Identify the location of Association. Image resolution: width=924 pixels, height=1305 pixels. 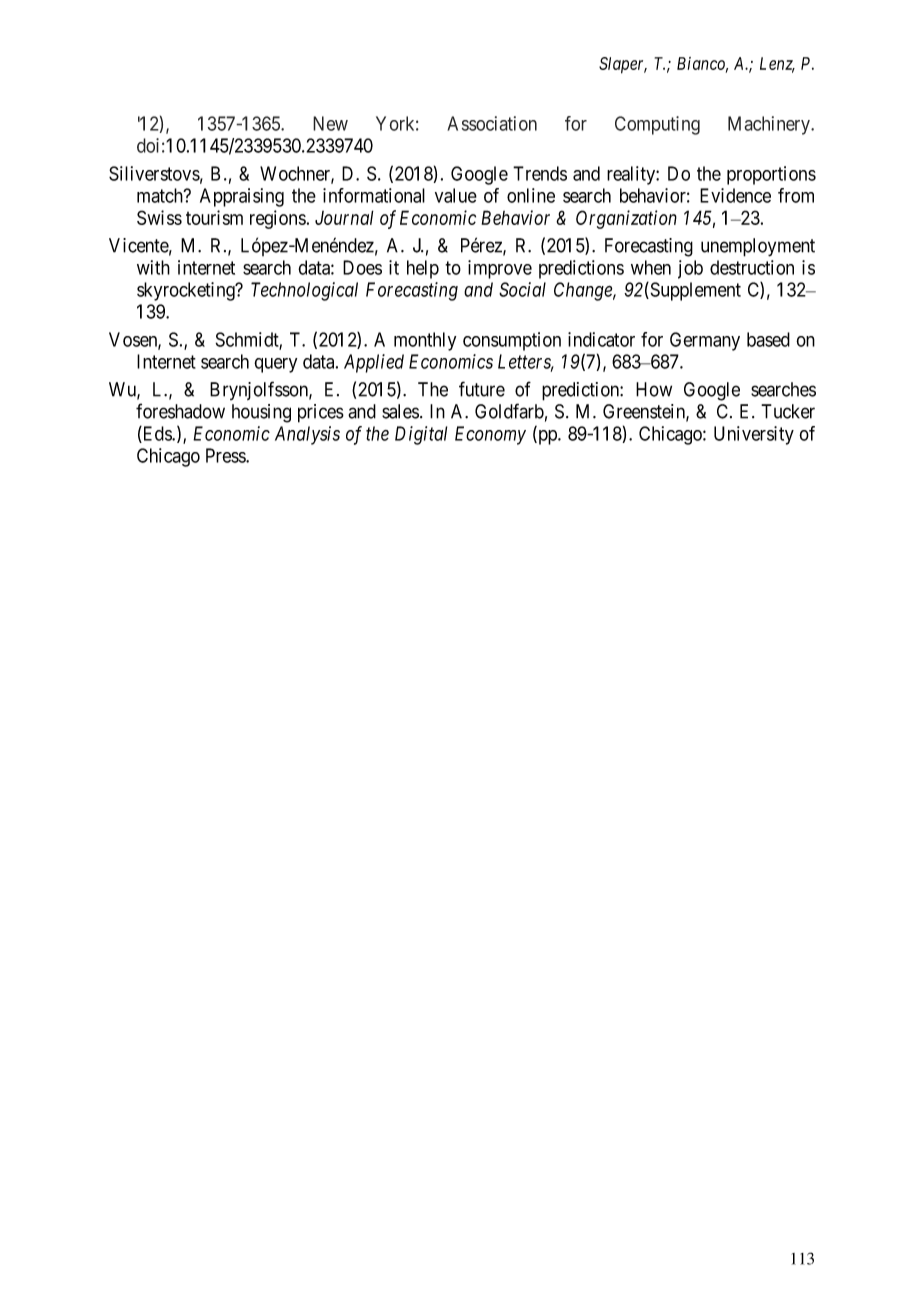
(492, 123).
